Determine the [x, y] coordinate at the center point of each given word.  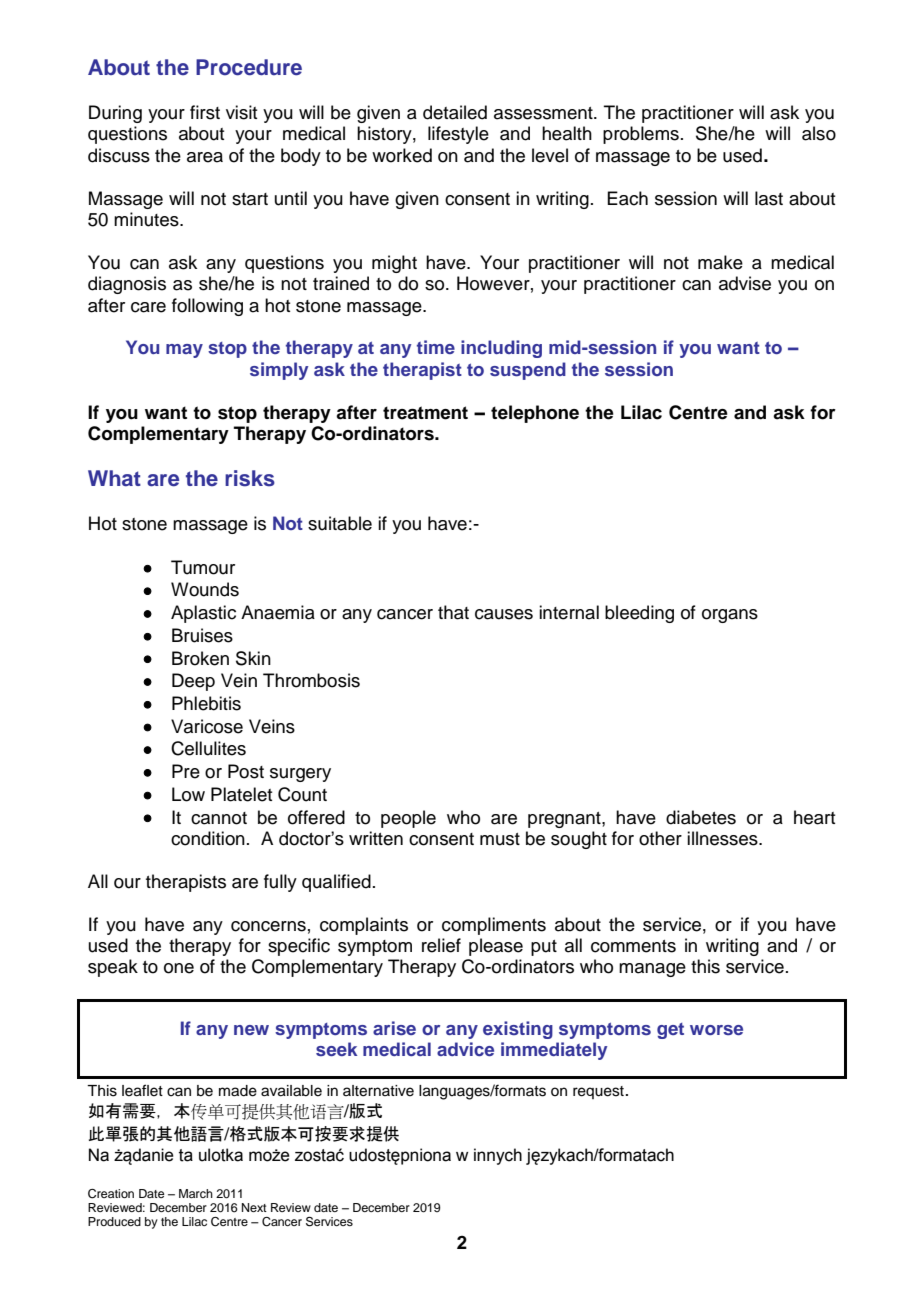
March [196, 1193]
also [819, 133]
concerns [268, 926]
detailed [455, 112]
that [453, 612]
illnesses [723, 838]
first [205, 112]
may [184, 351]
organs [730, 616]
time [436, 347]
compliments [494, 926]
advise [745, 283]
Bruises [202, 635]
